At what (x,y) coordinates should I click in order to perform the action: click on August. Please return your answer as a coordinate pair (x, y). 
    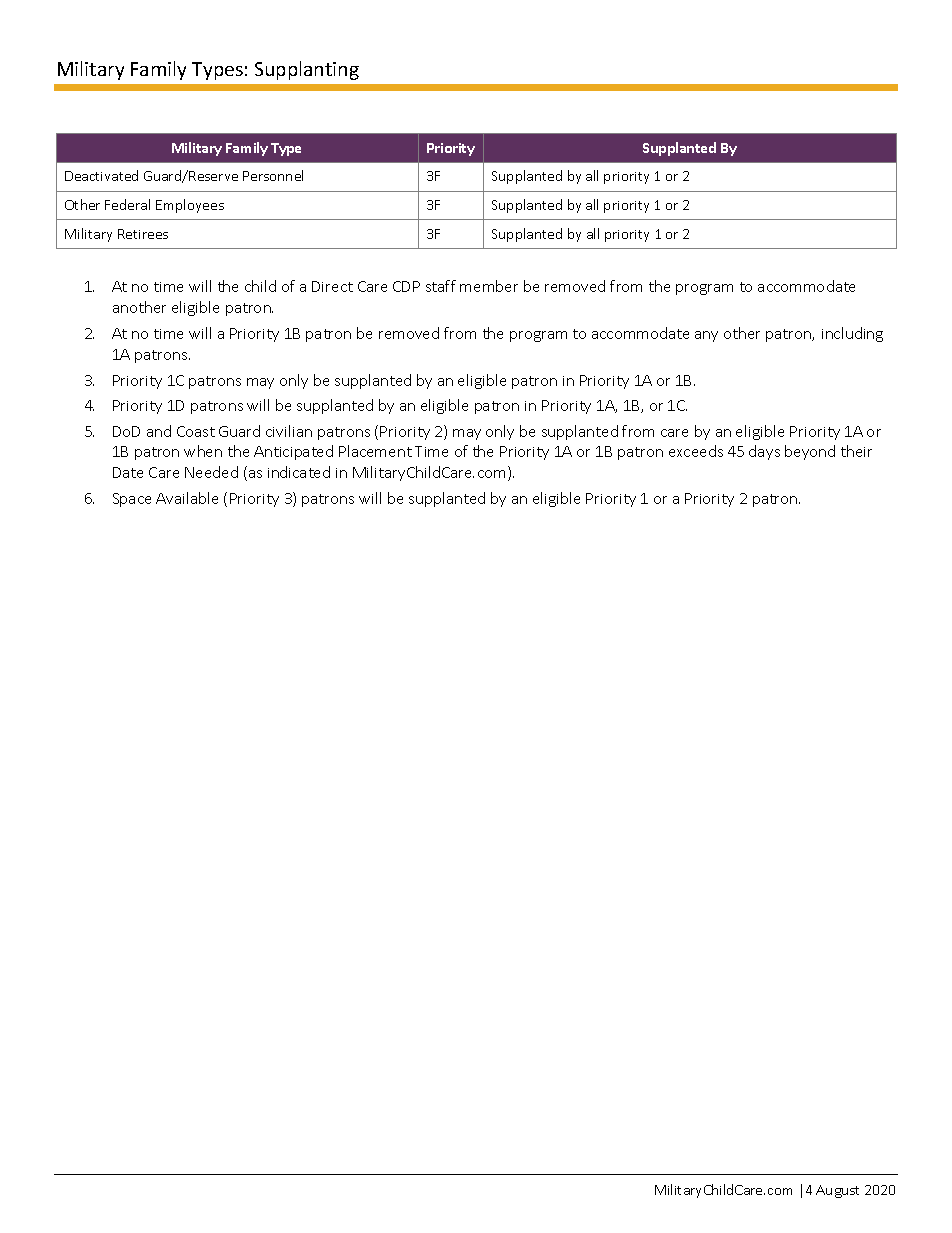
    Looking at the image, I should click on (837, 1191).
